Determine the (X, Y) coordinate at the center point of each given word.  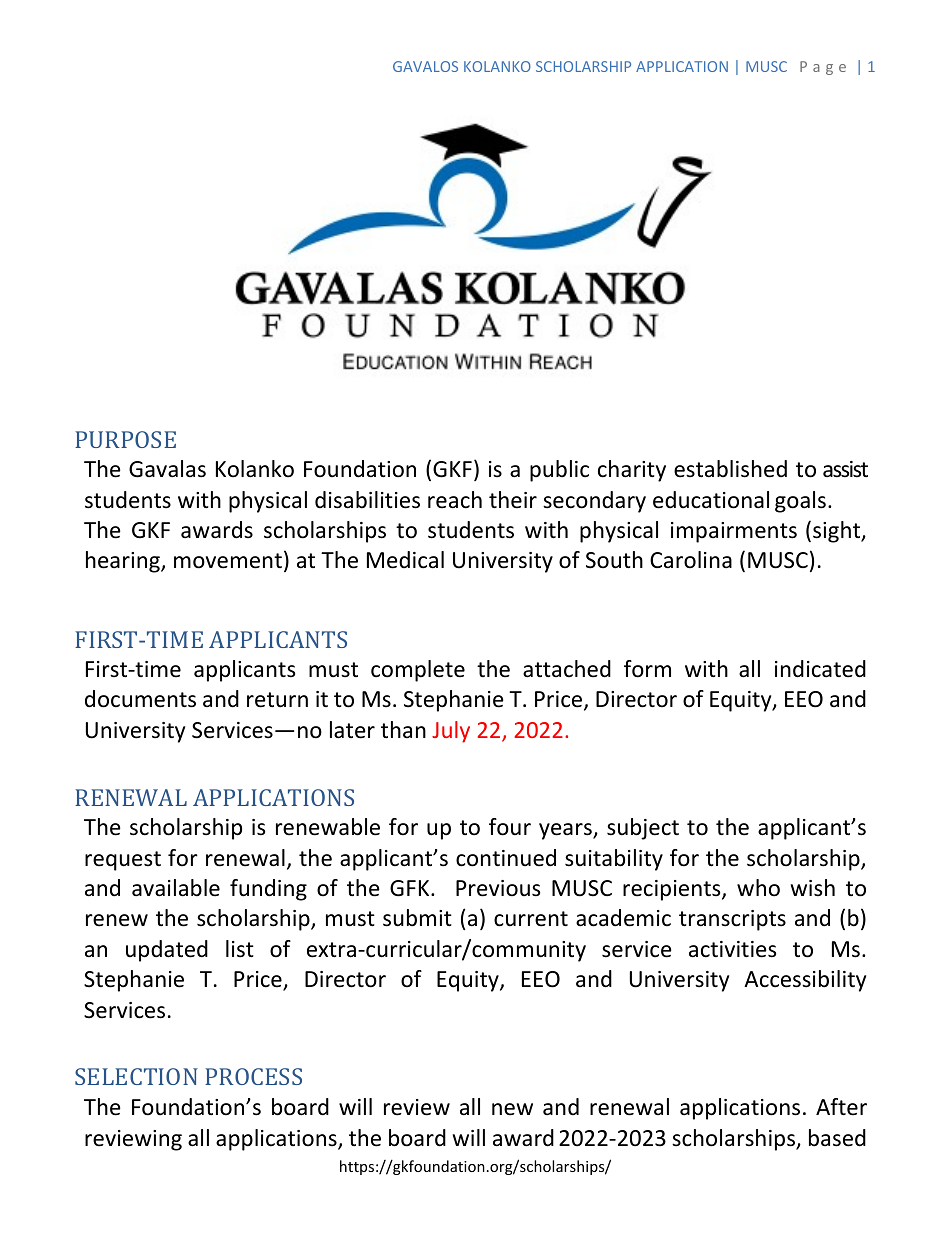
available (176, 888)
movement (228, 561)
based (837, 1138)
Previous (498, 888)
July (451, 732)
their (513, 500)
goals (800, 502)
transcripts (732, 920)
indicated (820, 669)
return (277, 700)
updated (167, 951)
